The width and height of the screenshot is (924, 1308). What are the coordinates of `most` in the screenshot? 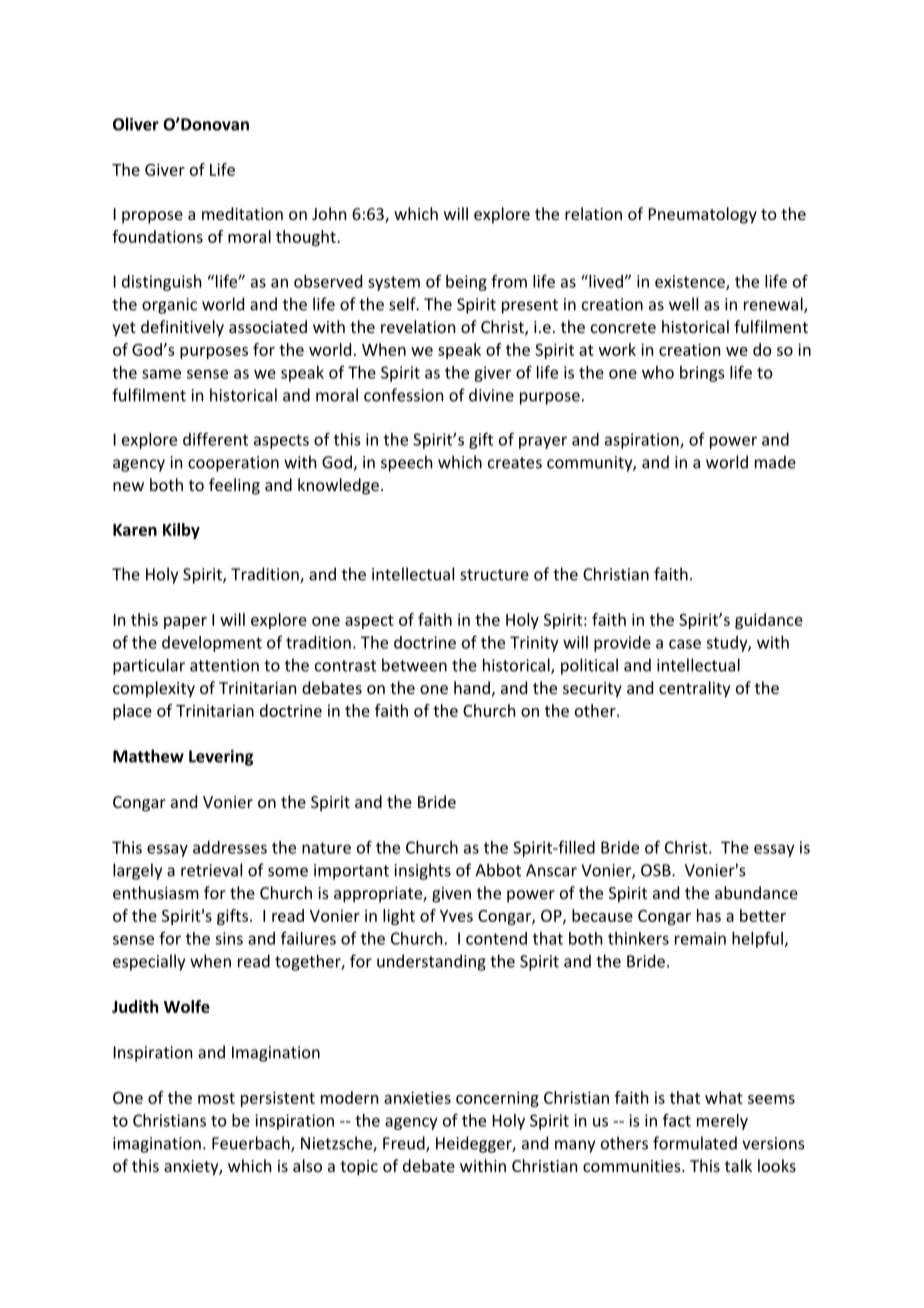 It's located at (216, 1098).
